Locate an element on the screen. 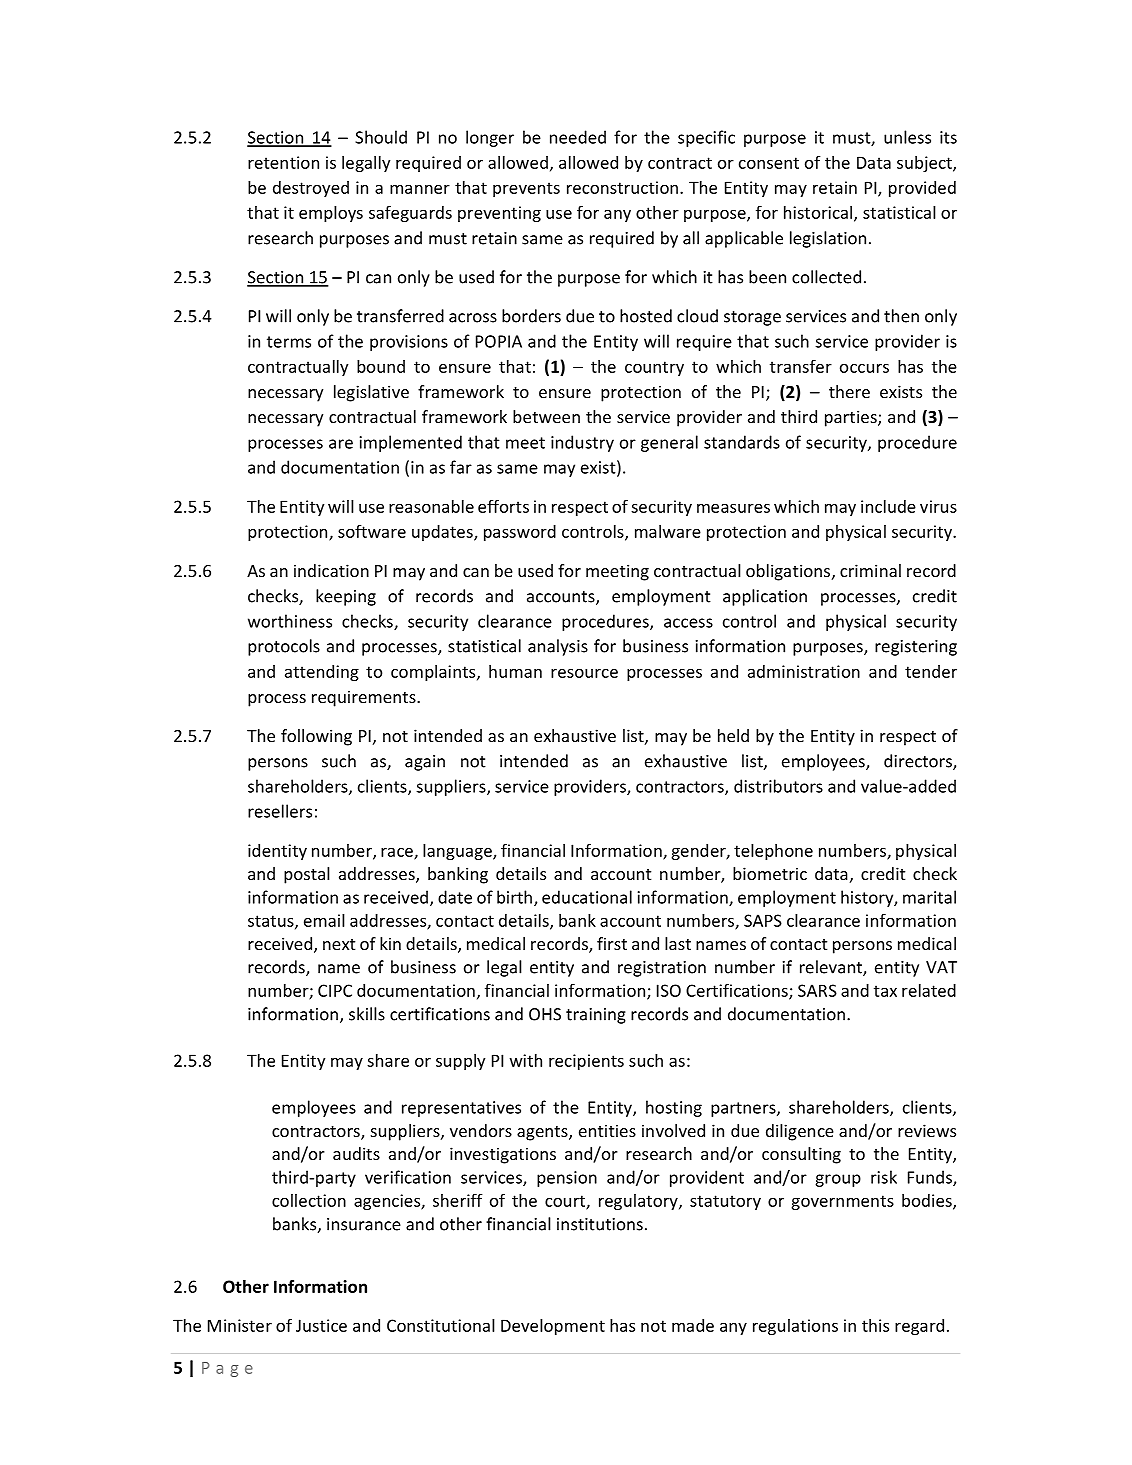 The image size is (1132, 1465). resource is located at coordinates (584, 673).
